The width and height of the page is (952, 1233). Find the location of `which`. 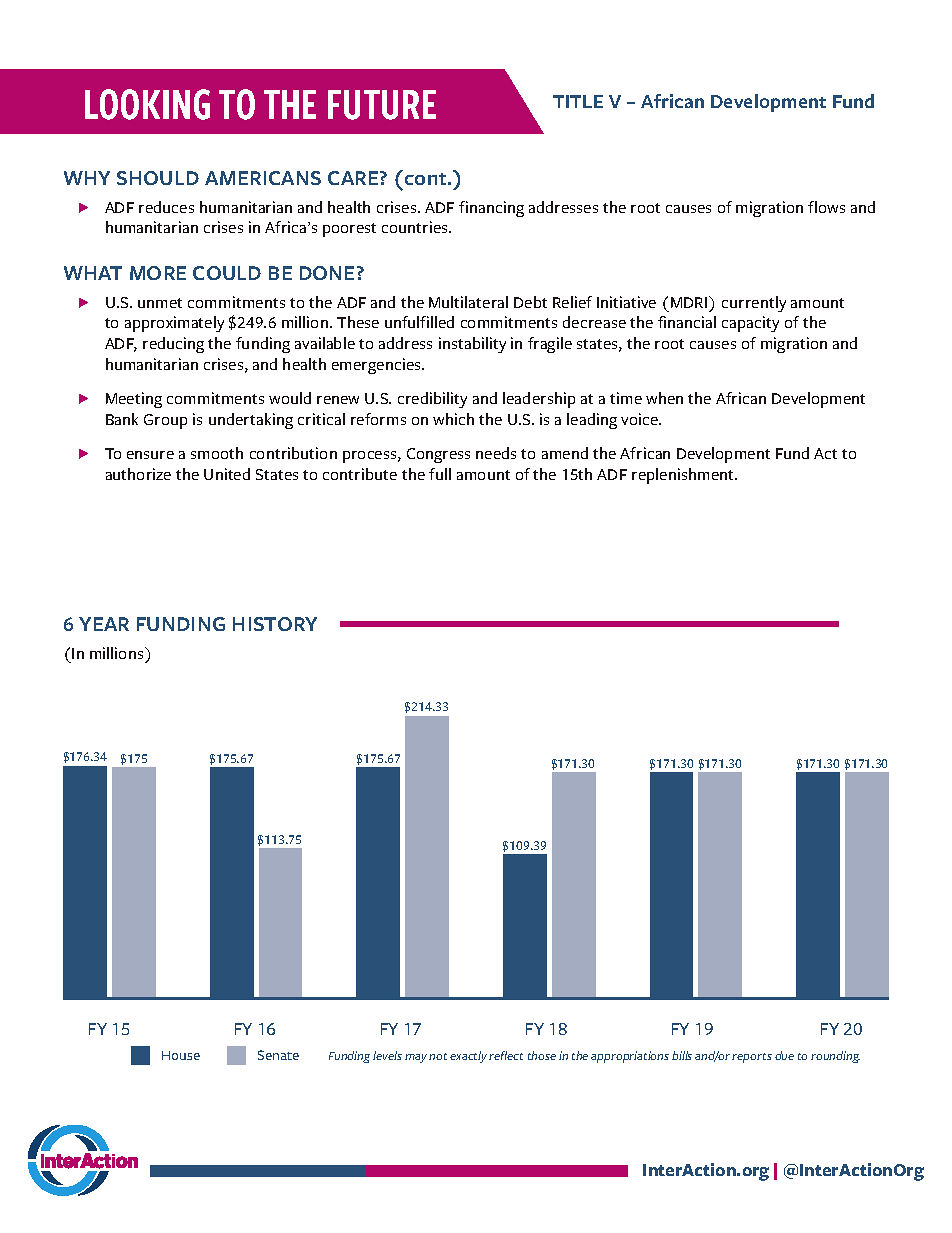

which is located at coordinates (453, 419).
